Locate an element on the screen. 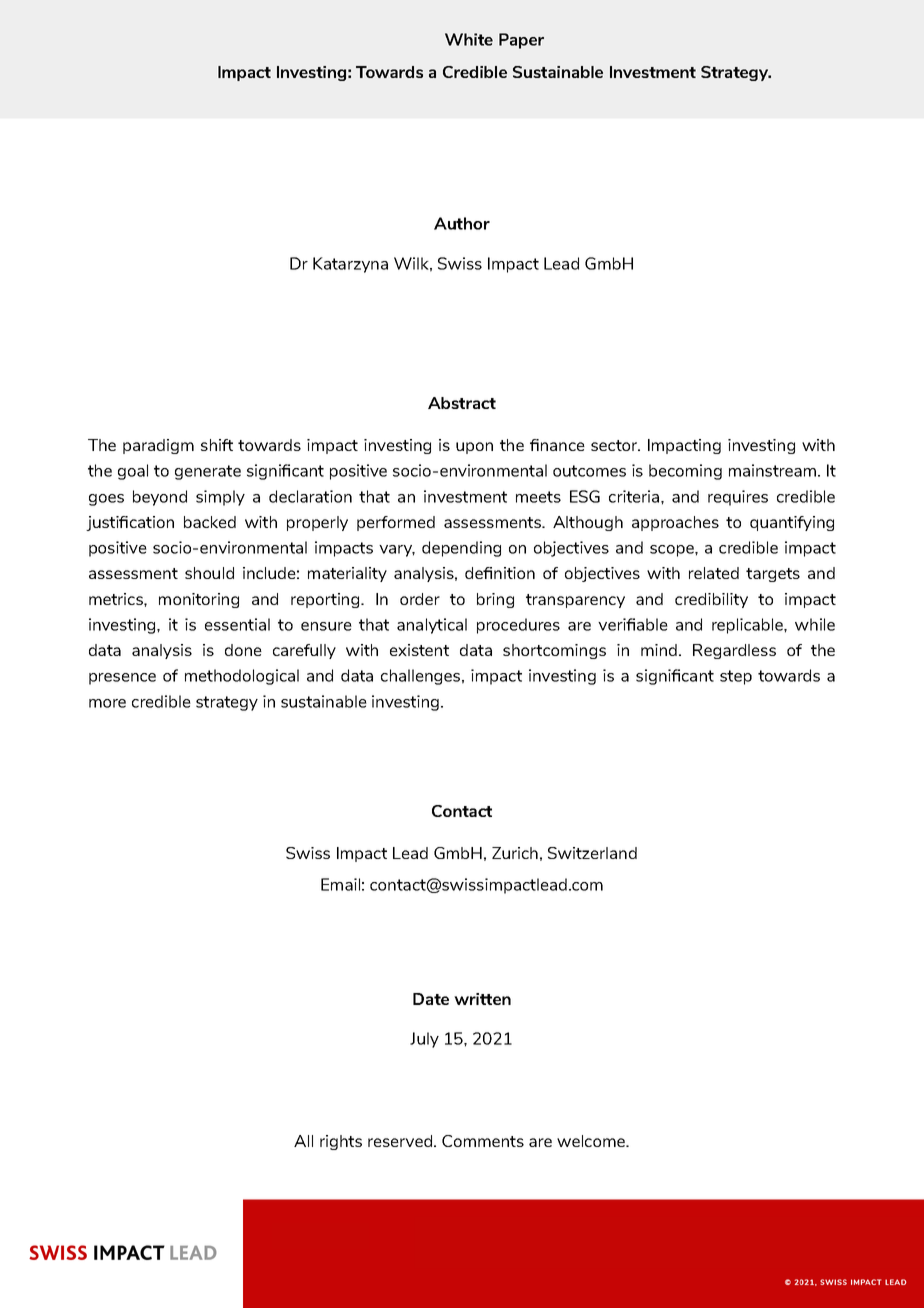 This screenshot has height=1308, width=924. Comments is located at coordinates (483, 1141).
